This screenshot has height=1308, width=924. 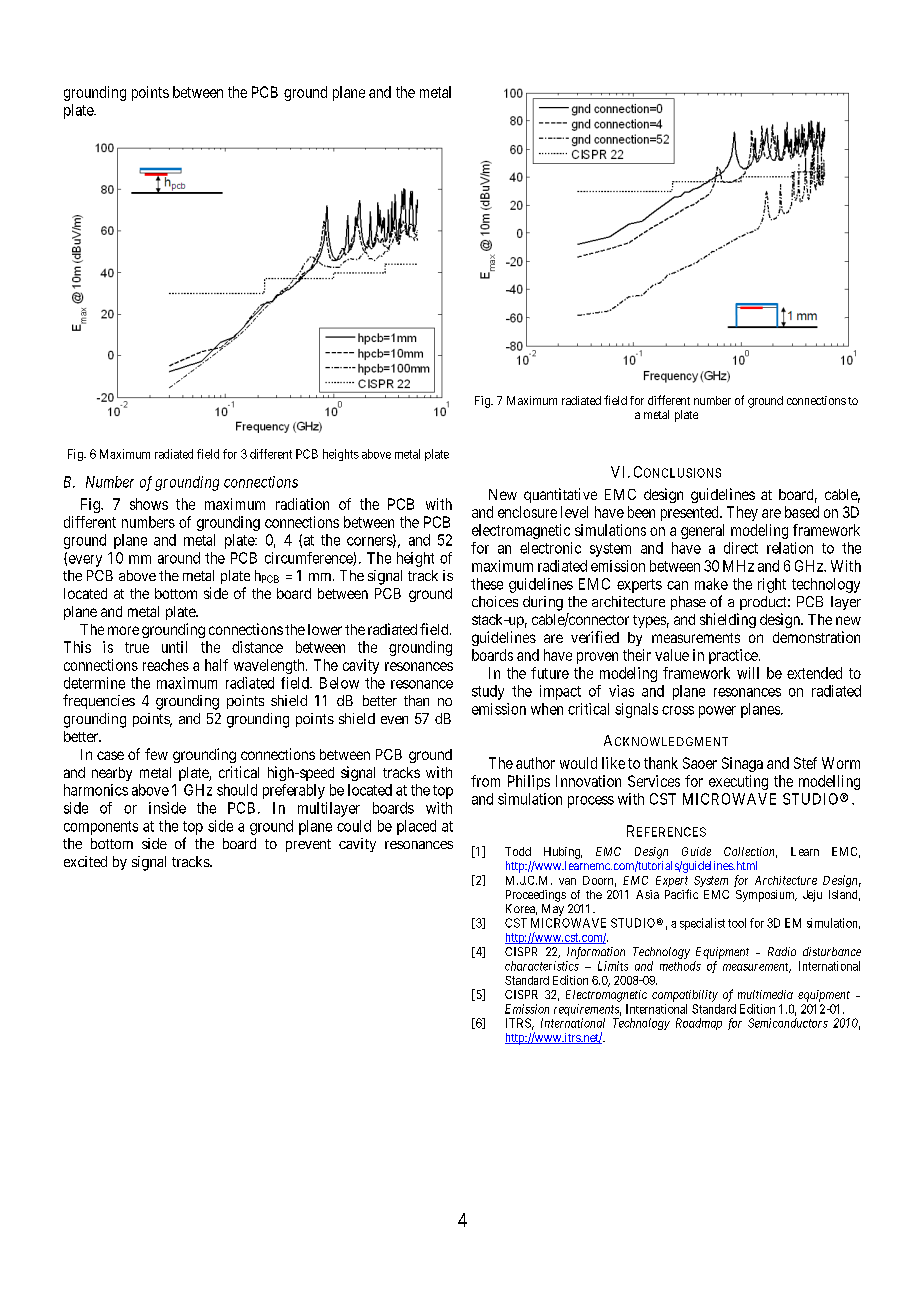 I want to click on from, so click(x=485, y=781).
